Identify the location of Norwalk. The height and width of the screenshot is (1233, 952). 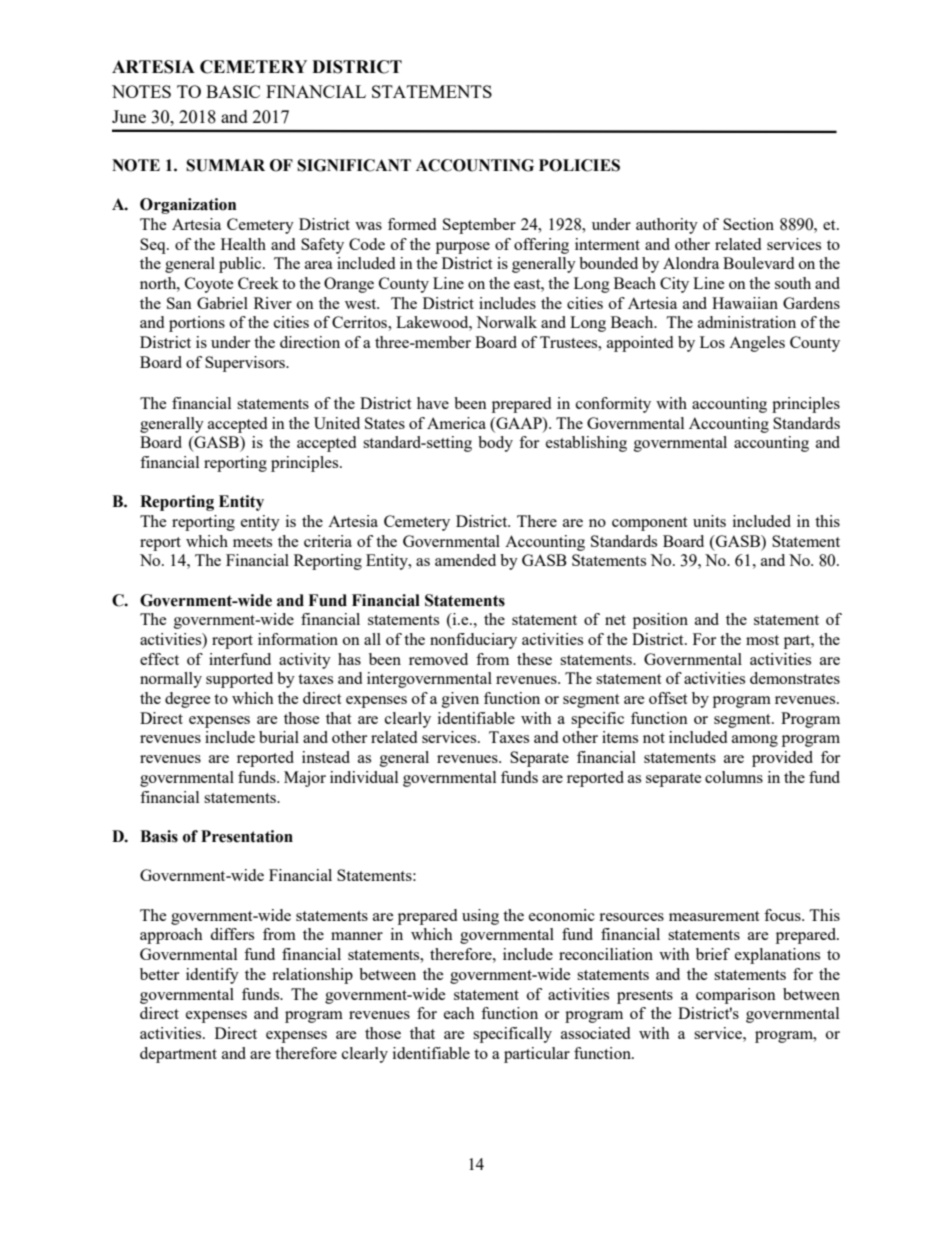
(506, 322).
